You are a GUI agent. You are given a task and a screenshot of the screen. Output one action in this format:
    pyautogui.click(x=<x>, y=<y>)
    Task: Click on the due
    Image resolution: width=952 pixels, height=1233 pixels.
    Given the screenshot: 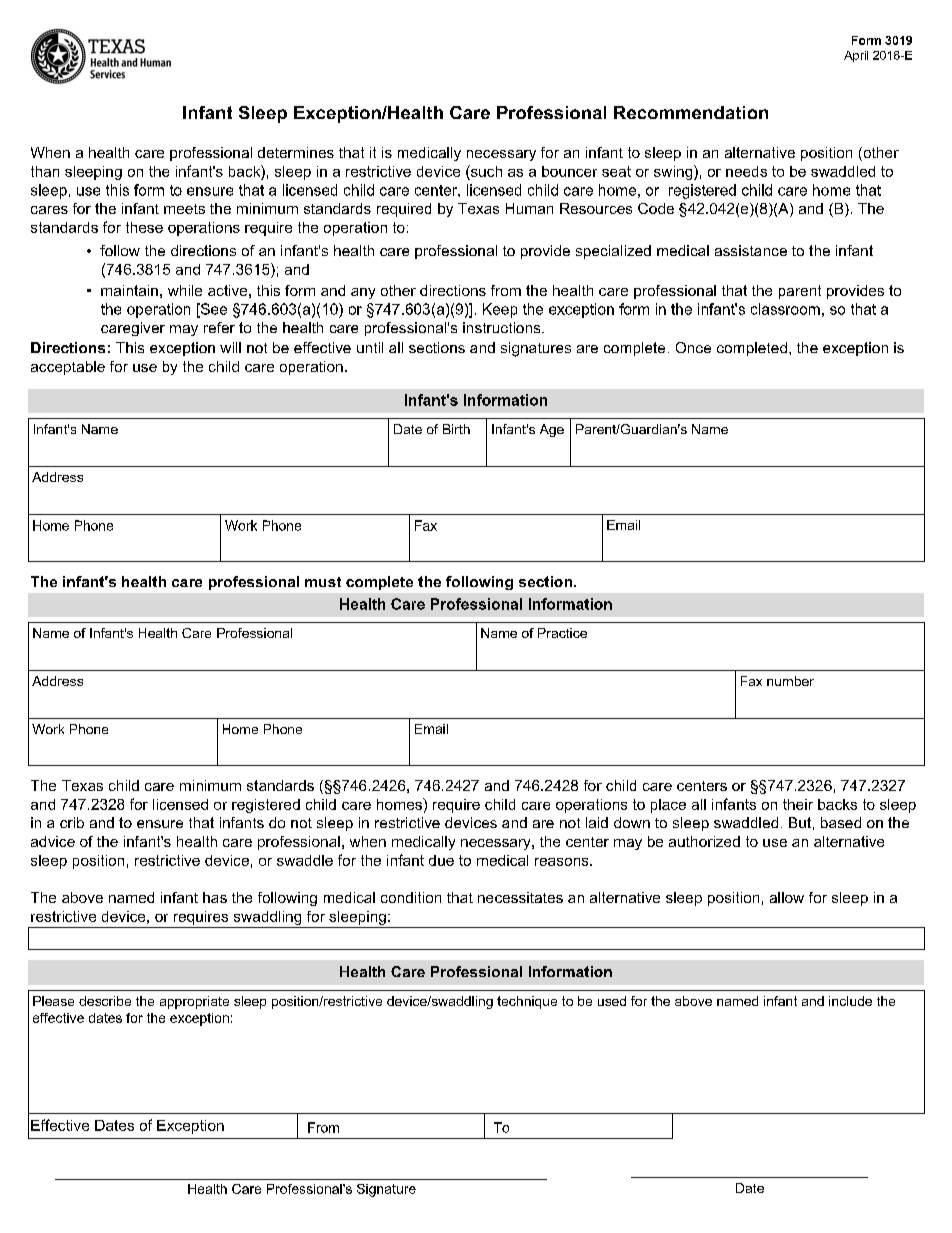 What is the action you would take?
    pyautogui.click(x=441, y=860)
